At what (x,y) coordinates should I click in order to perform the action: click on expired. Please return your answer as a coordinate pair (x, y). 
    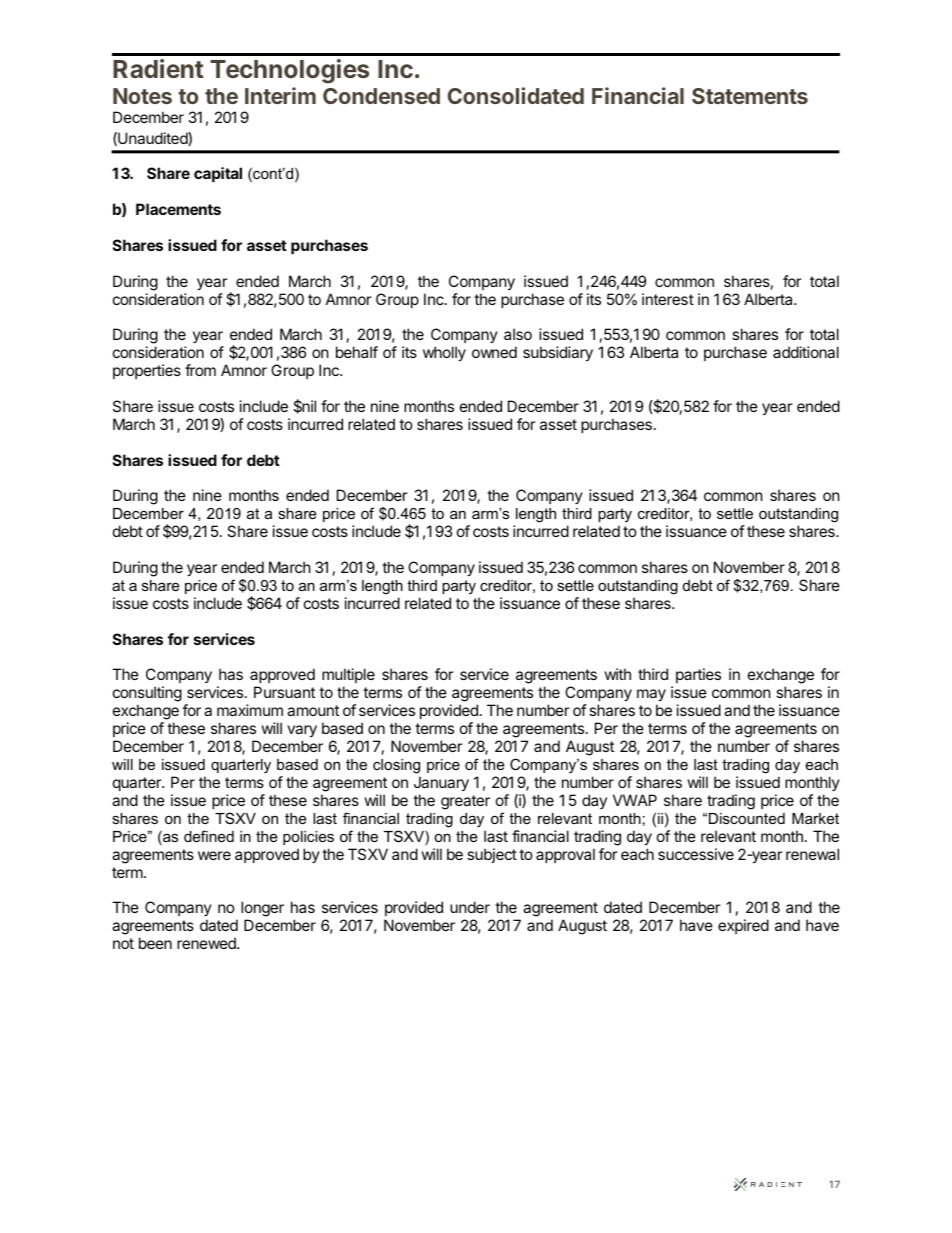
    Looking at the image, I should click on (743, 926).
